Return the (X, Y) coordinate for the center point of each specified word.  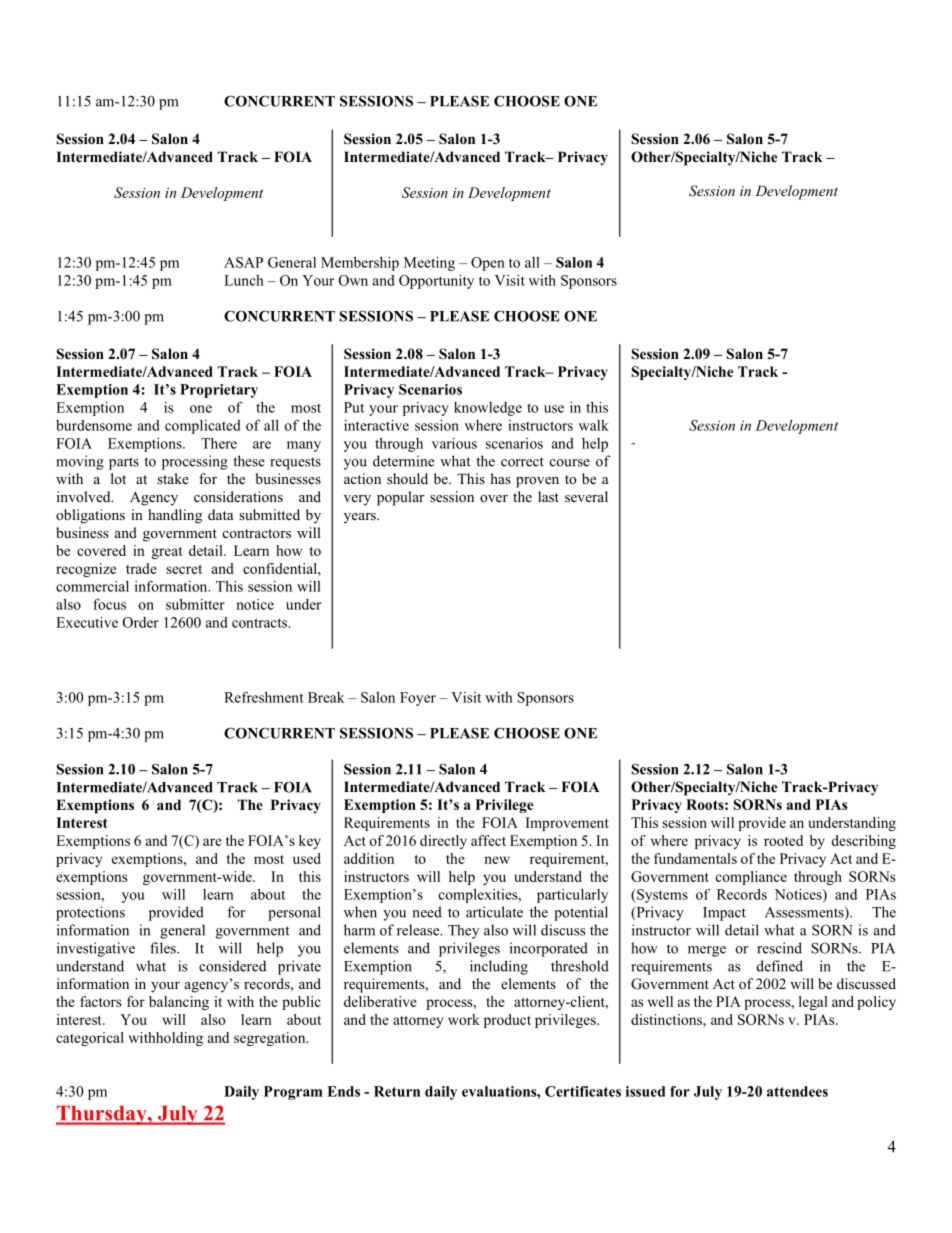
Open (488, 264)
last (548, 496)
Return (397, 1091)
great (167, 553)
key (310, 842)
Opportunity (436, 282)
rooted (783, 840)
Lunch (244, 280)
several (586, 496)
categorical (90, 1039)
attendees (797, 1091)
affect (488, 840)
